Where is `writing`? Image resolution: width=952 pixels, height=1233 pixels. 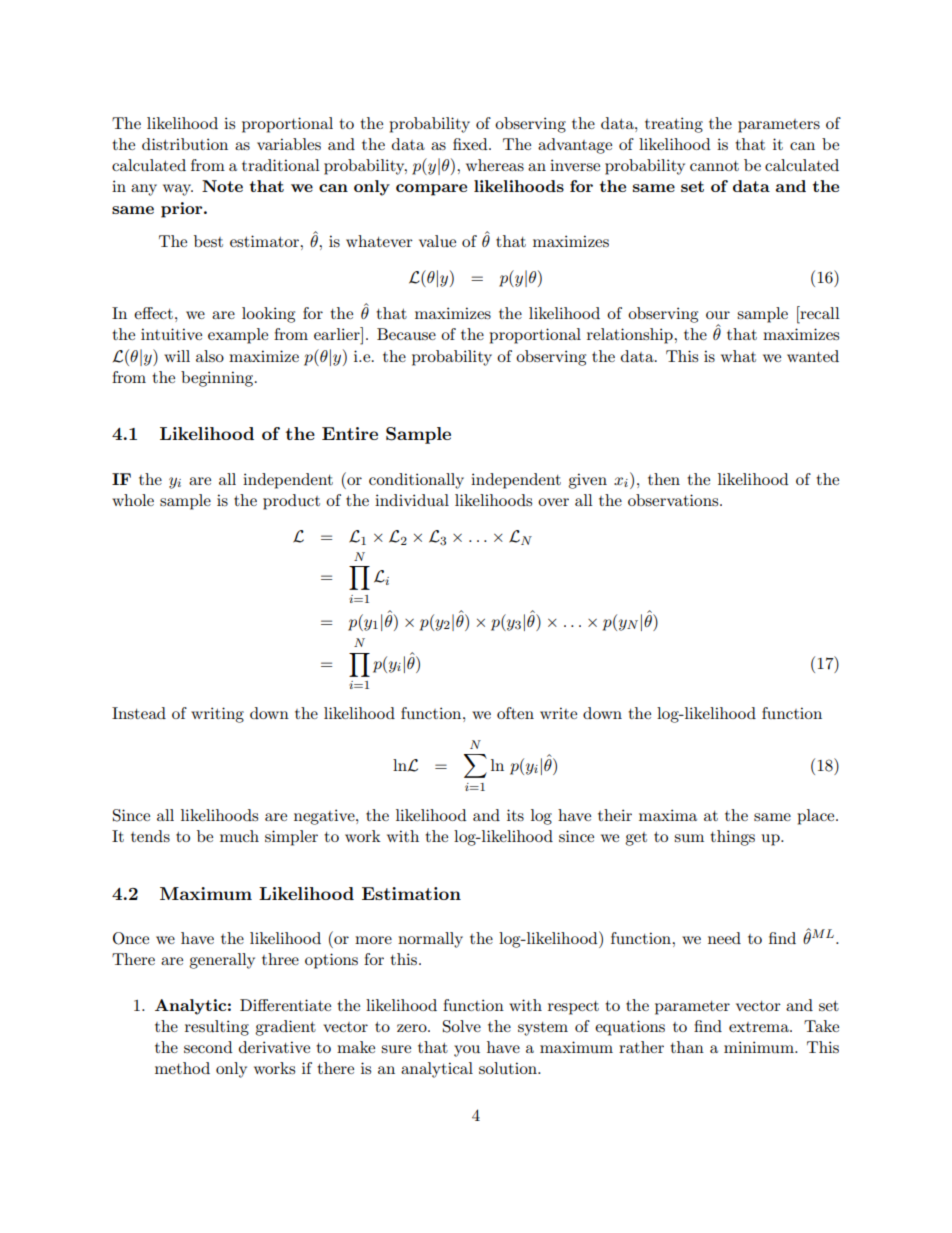
writing is located at coordinates (217, 715).
